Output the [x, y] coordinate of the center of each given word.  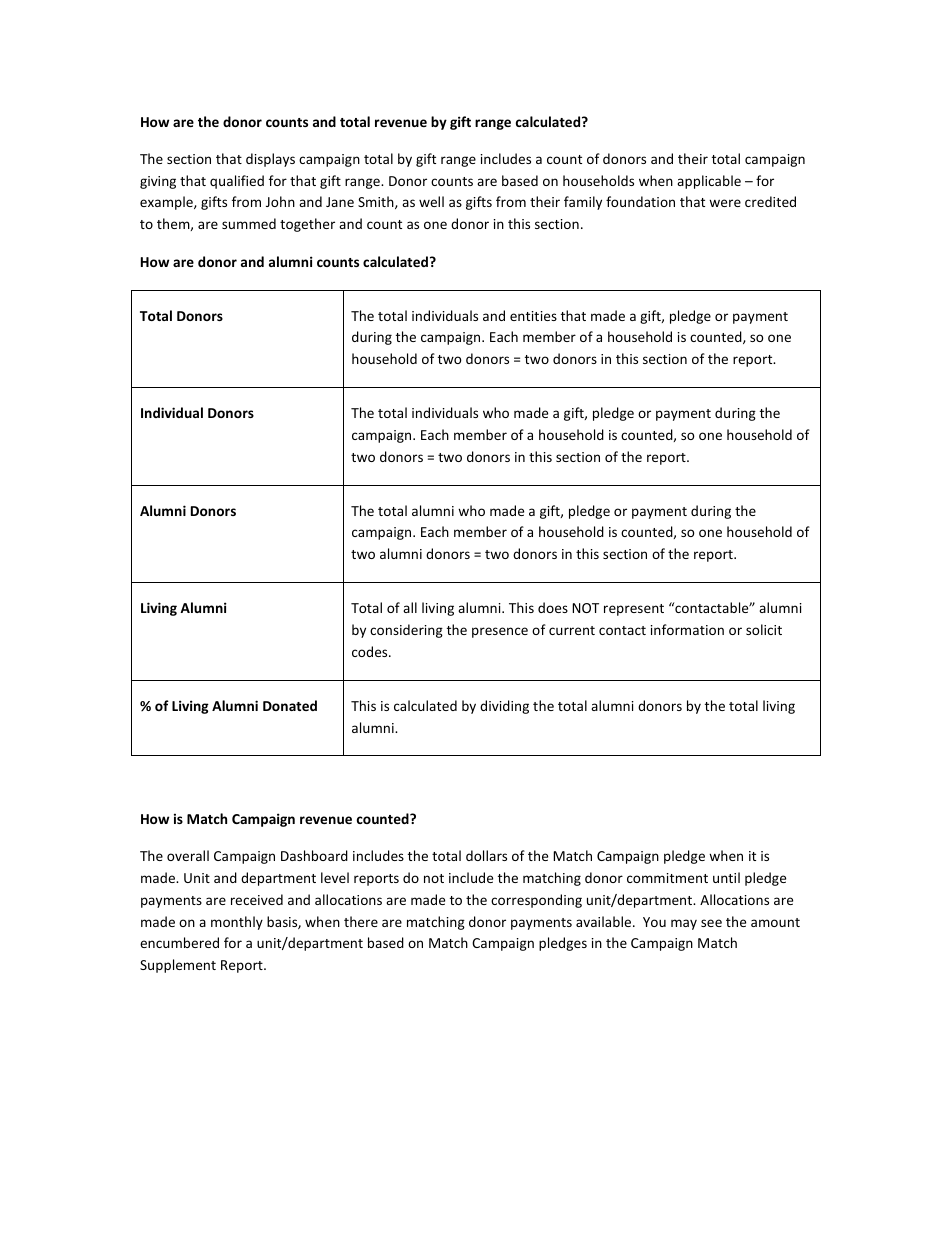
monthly [237, 923]
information [687, 629]
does [553, 607]
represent [634, 610]
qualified [237, 182]
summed [249, 223]
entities [533, 316]
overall [188, 855]
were [725, 203]
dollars [486, 855]
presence [500, 632]
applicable [709, 182]
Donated [290, 705]
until [726, 877]
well [431, 201]
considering [406, 631]
